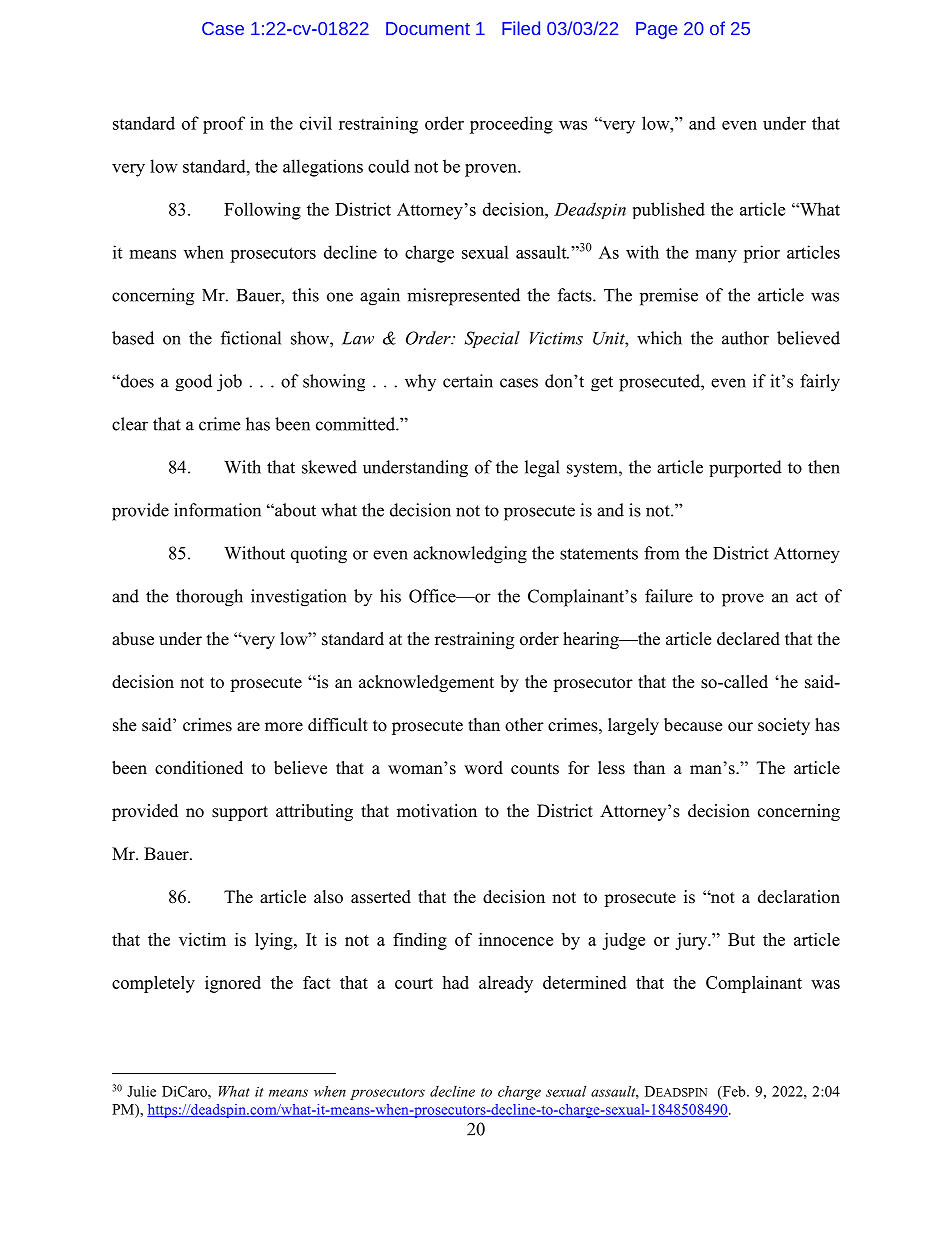  What do you see at coordinates (692, 941) in the screenshot?
I see `jury` at bounding box center [692, 941].
